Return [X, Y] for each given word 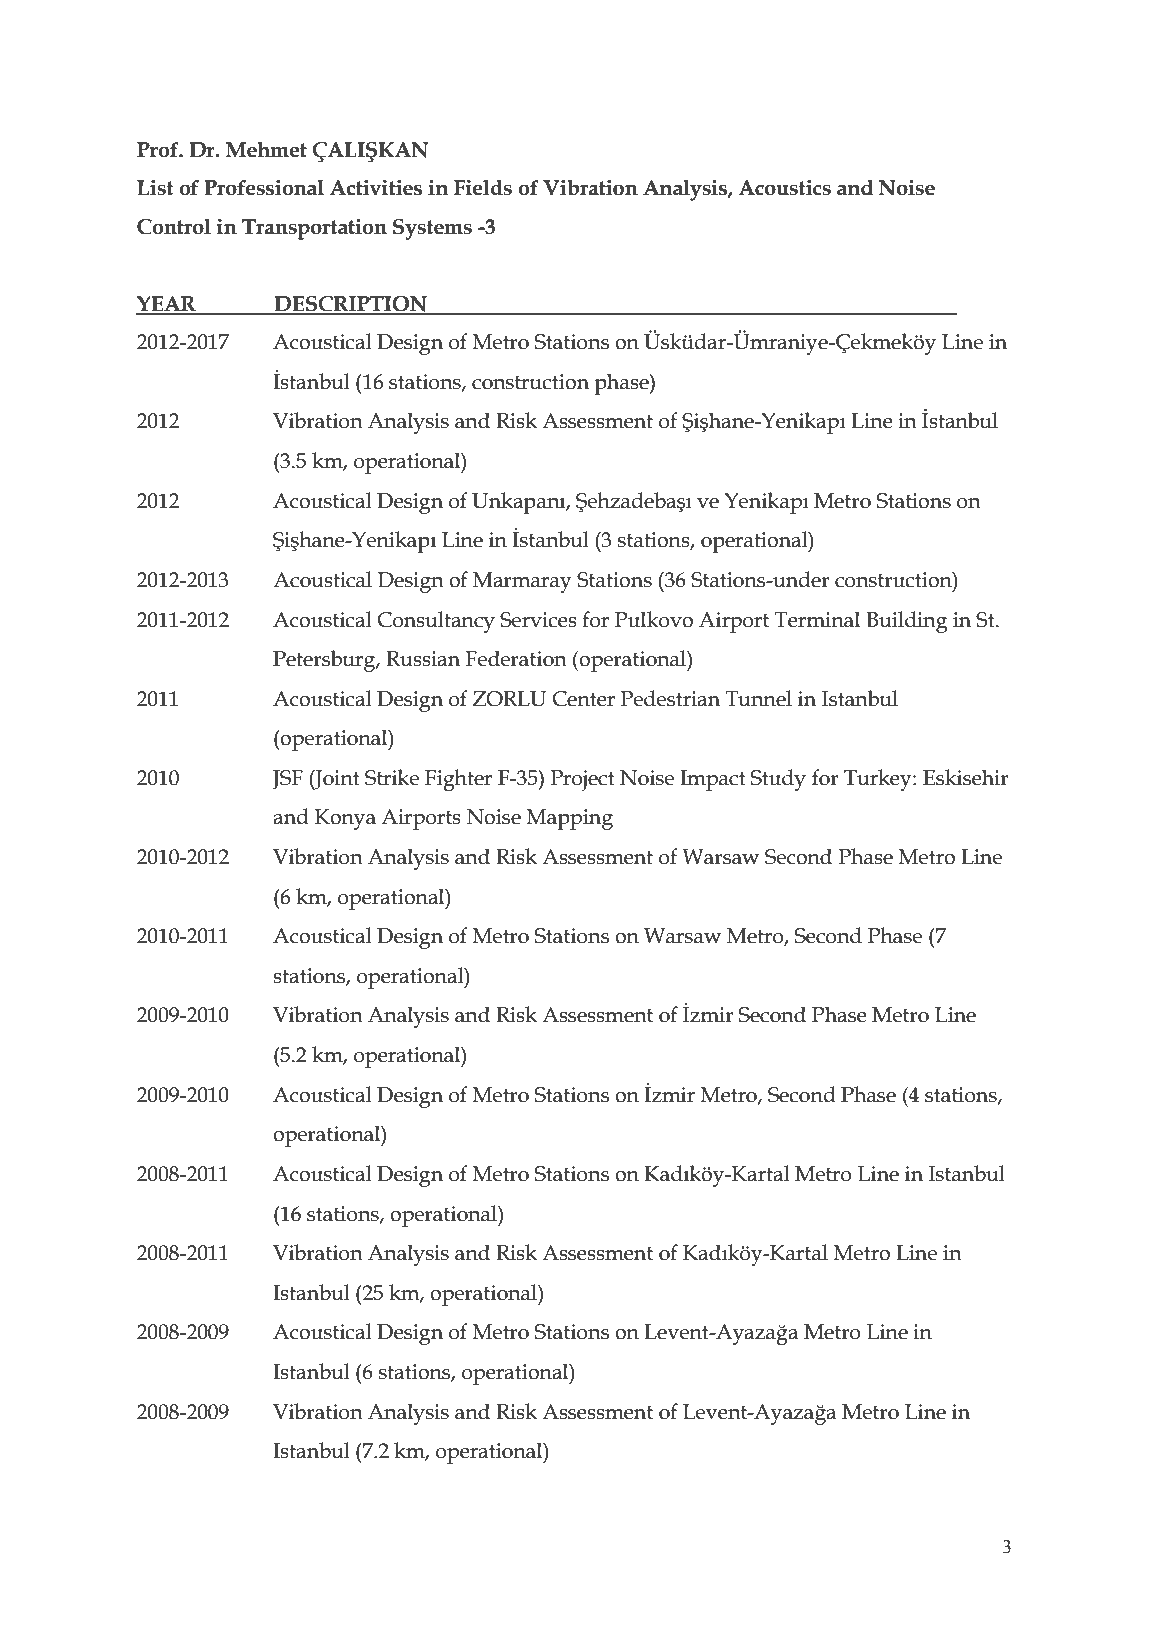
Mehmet [266, 150]
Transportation [314, 229]
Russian [423, 659]
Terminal [817, 619]
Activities [376, 187]
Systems [432, 229]
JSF [287, 780]
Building [906, 622]
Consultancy [436, 622]
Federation [516, 658]
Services [538, 620]
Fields [483, 187]
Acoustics [785, 187]
